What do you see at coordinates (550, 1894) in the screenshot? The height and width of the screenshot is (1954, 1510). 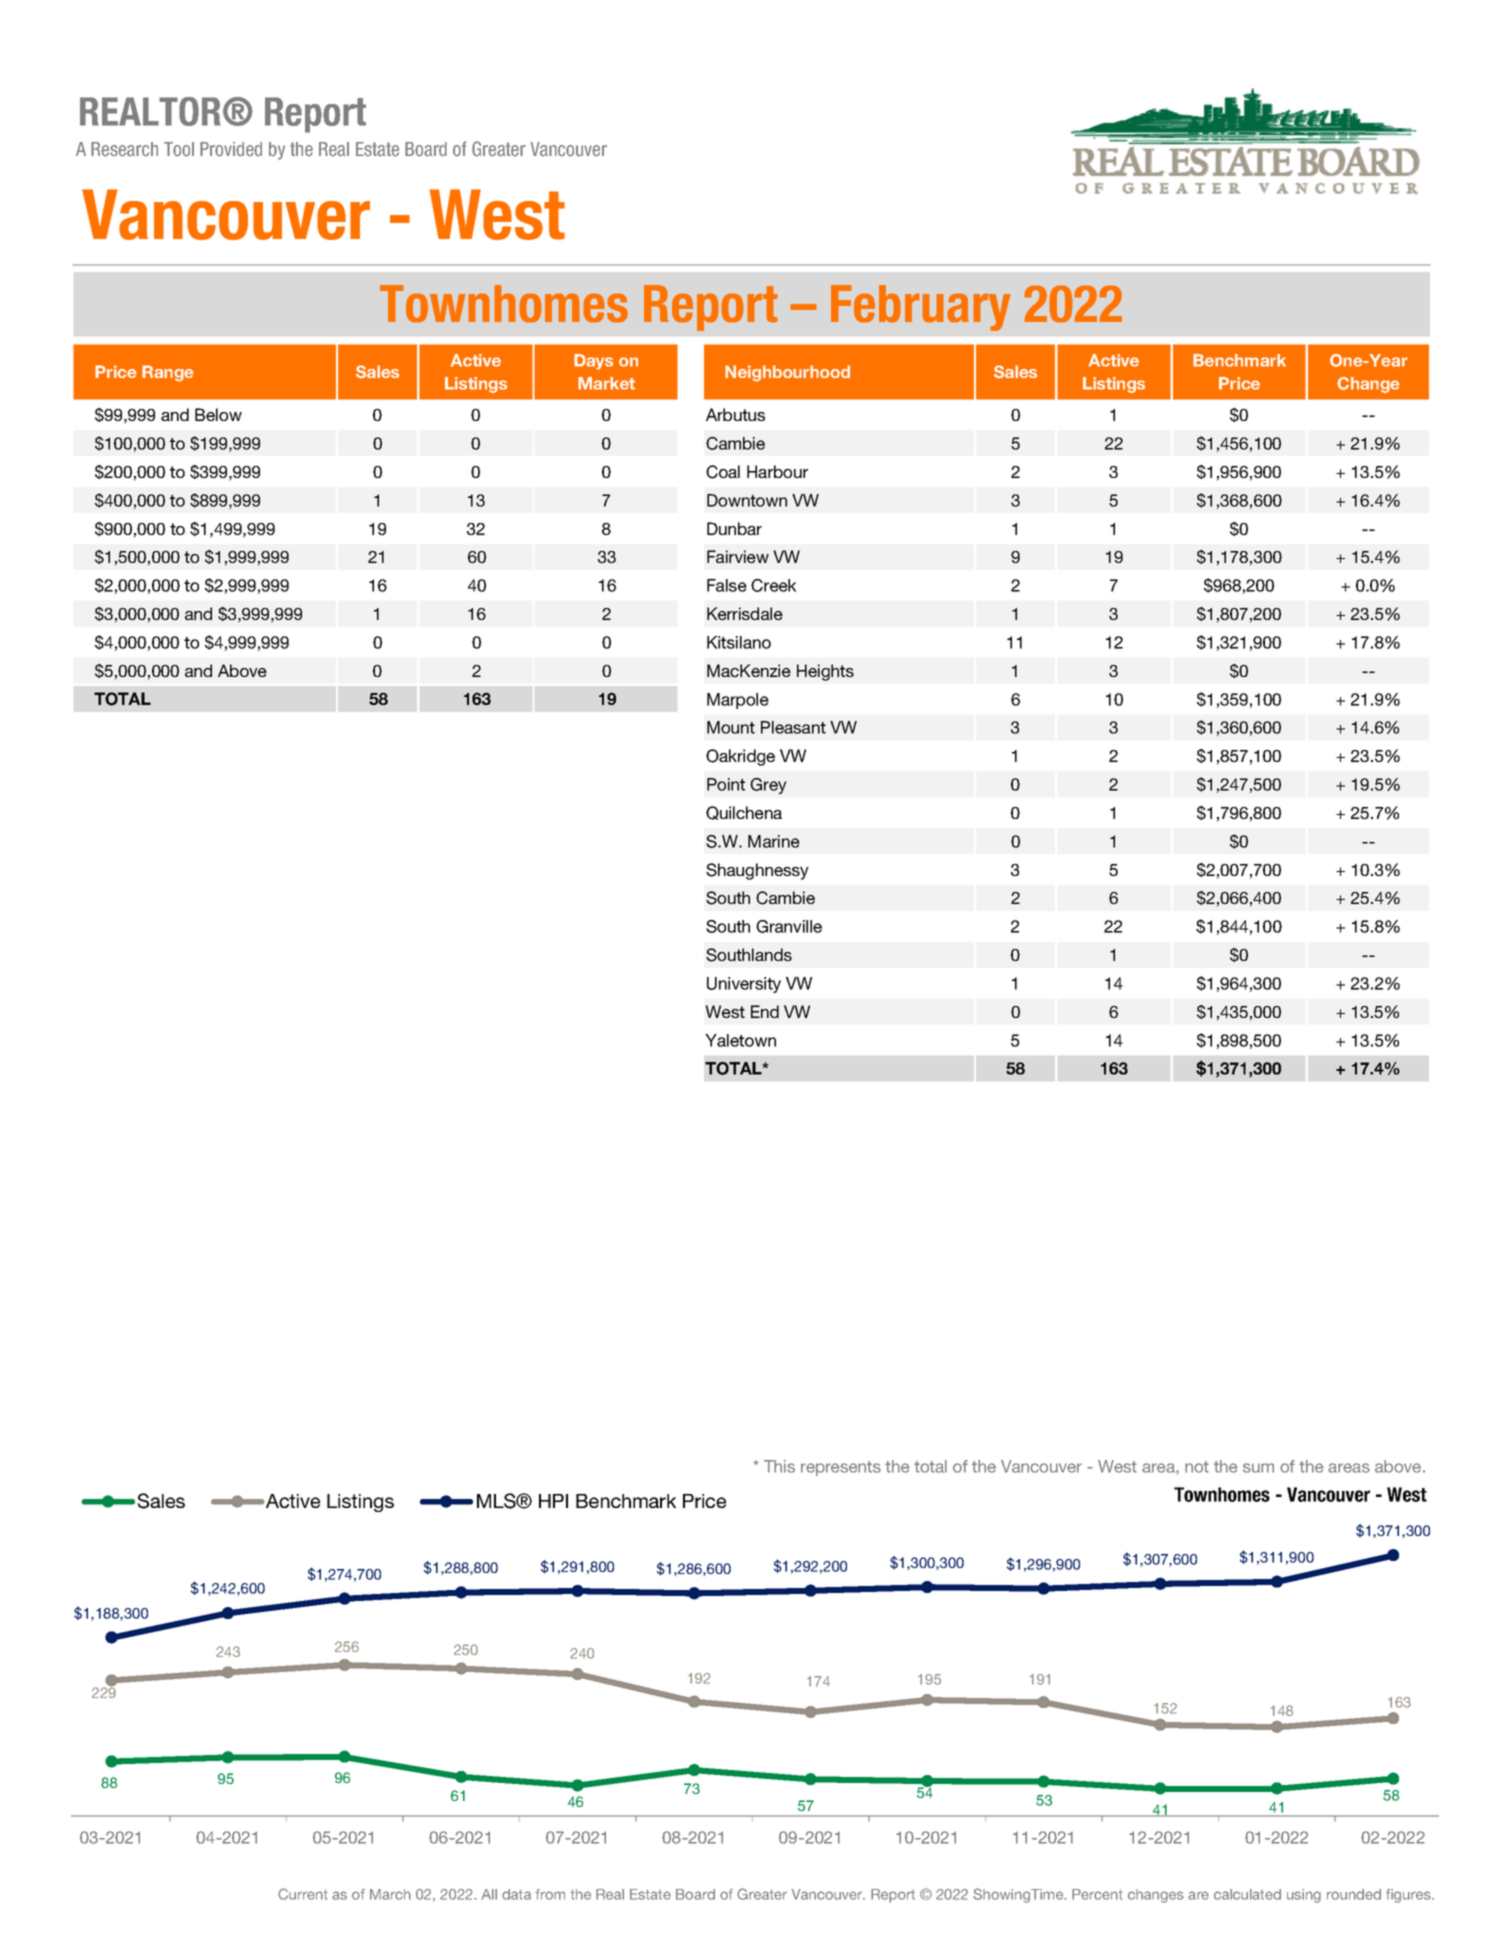 I see `from` at bounding box center [550, 1894].
